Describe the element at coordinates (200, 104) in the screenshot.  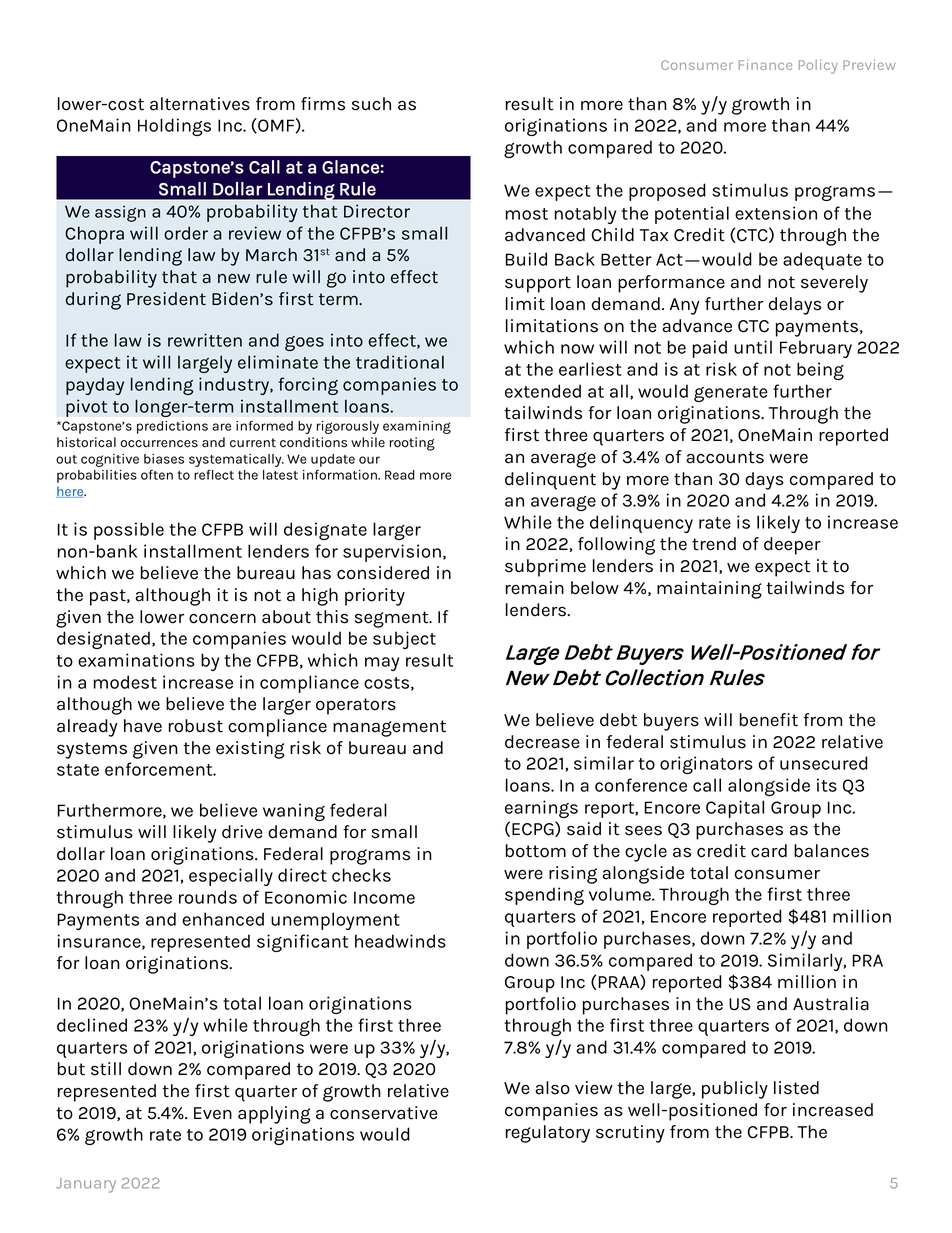
I see `alternatives` at that location.
